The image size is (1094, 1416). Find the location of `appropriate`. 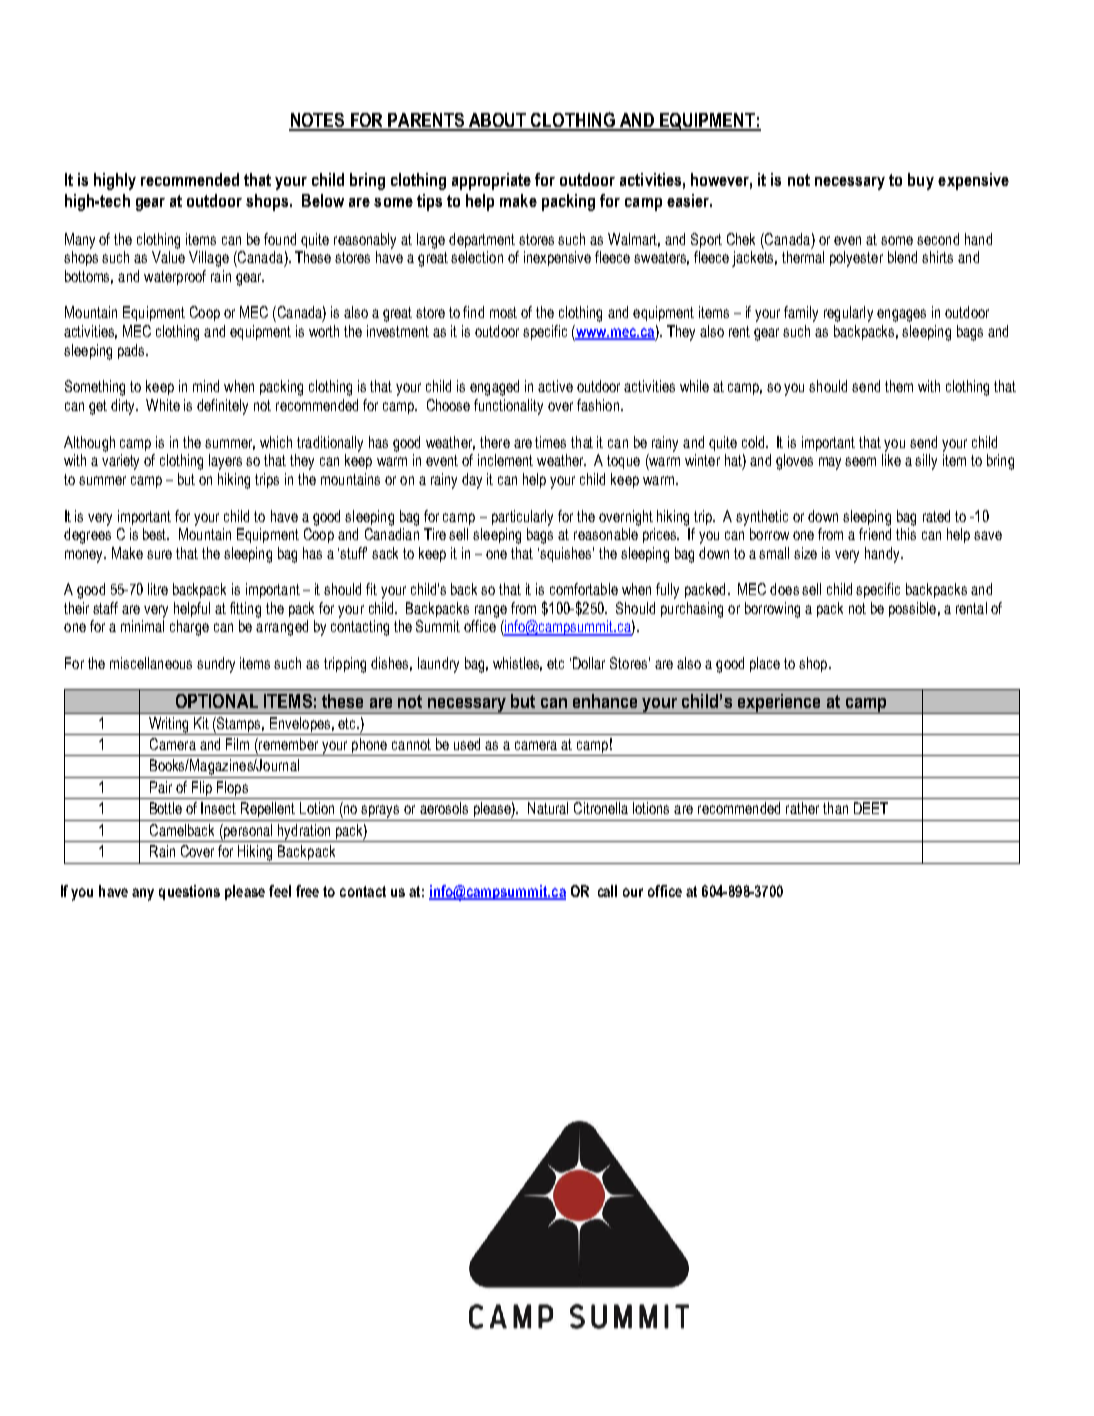

appropriate is located at coordinates (491, 181).
